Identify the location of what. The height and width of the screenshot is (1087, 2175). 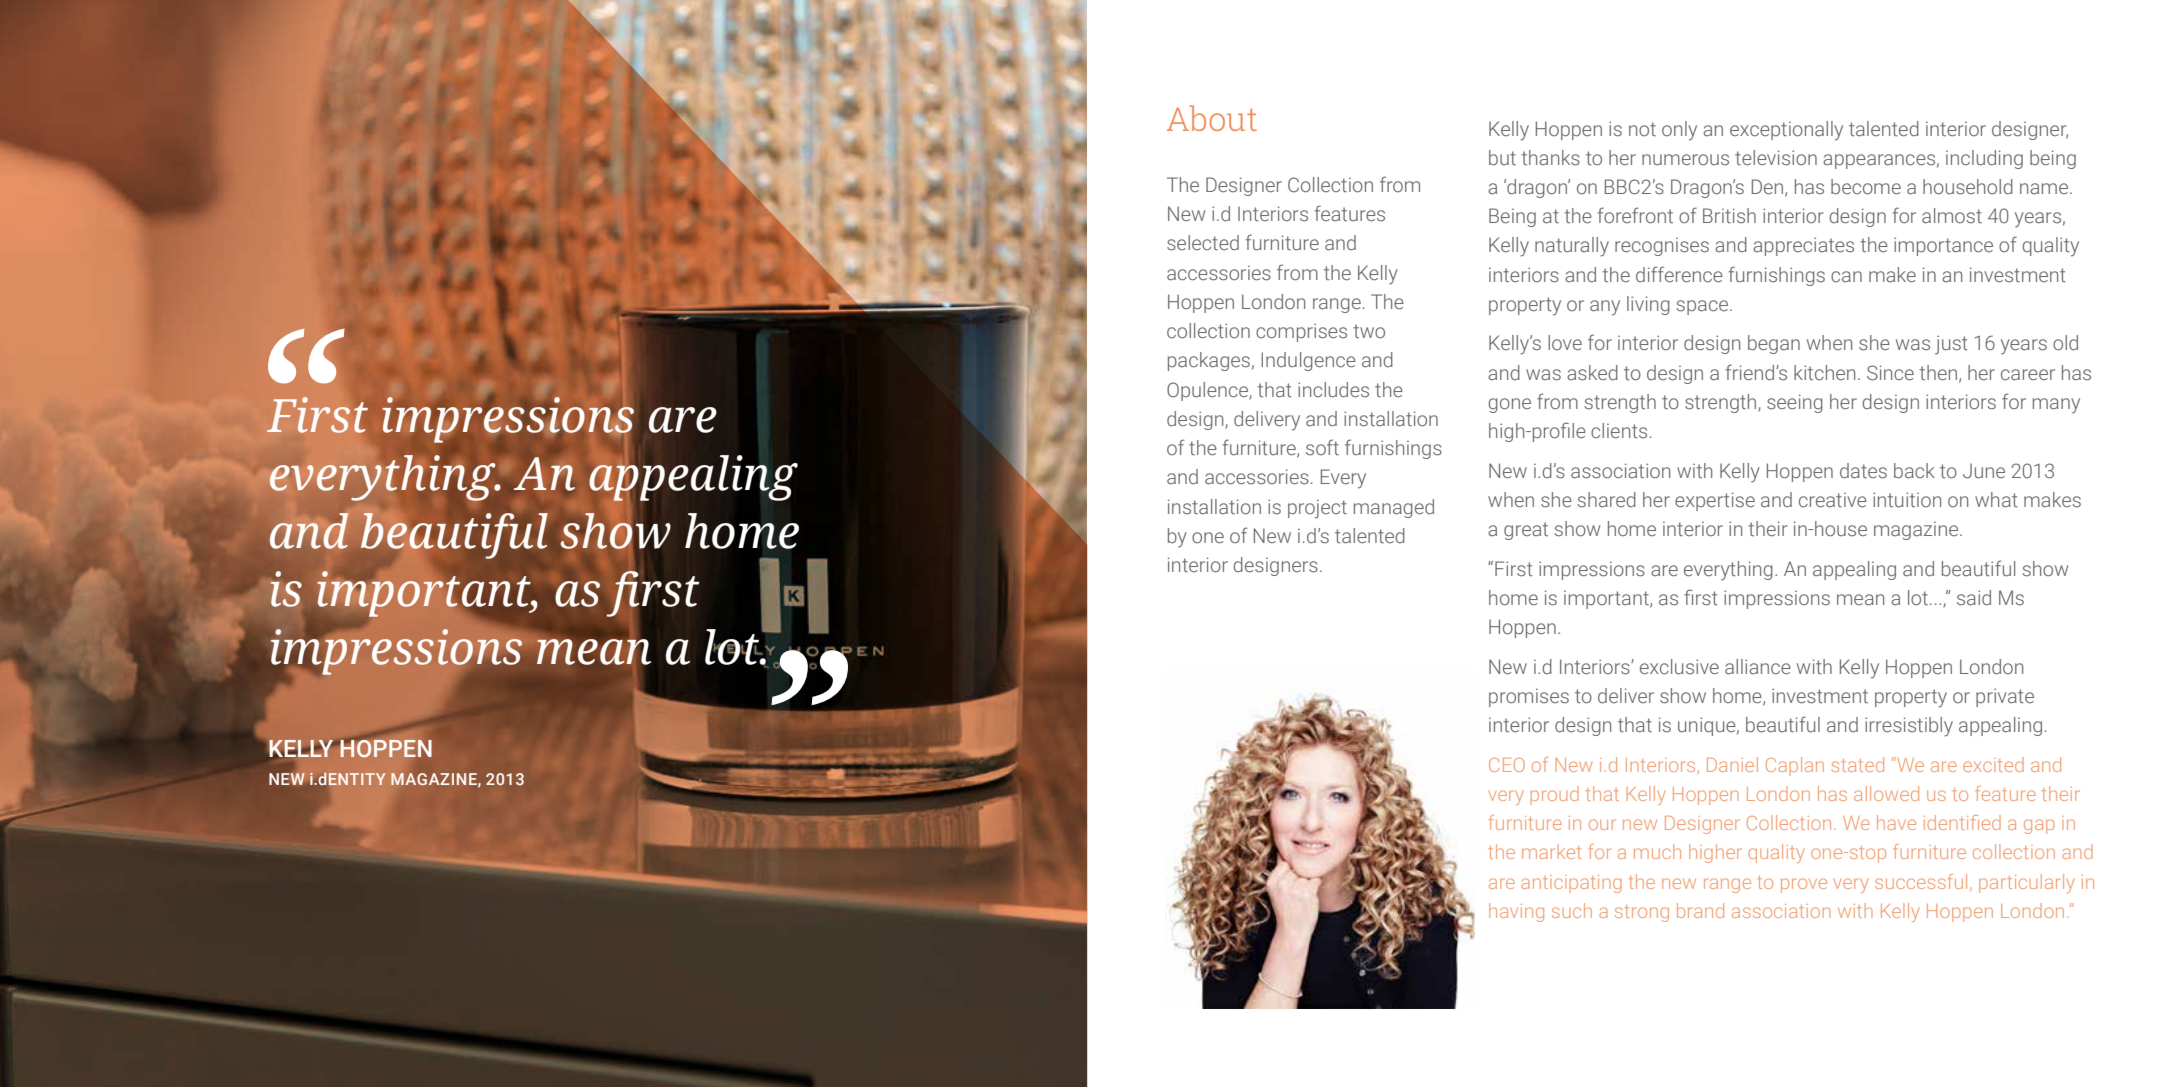
(1996, 500).
